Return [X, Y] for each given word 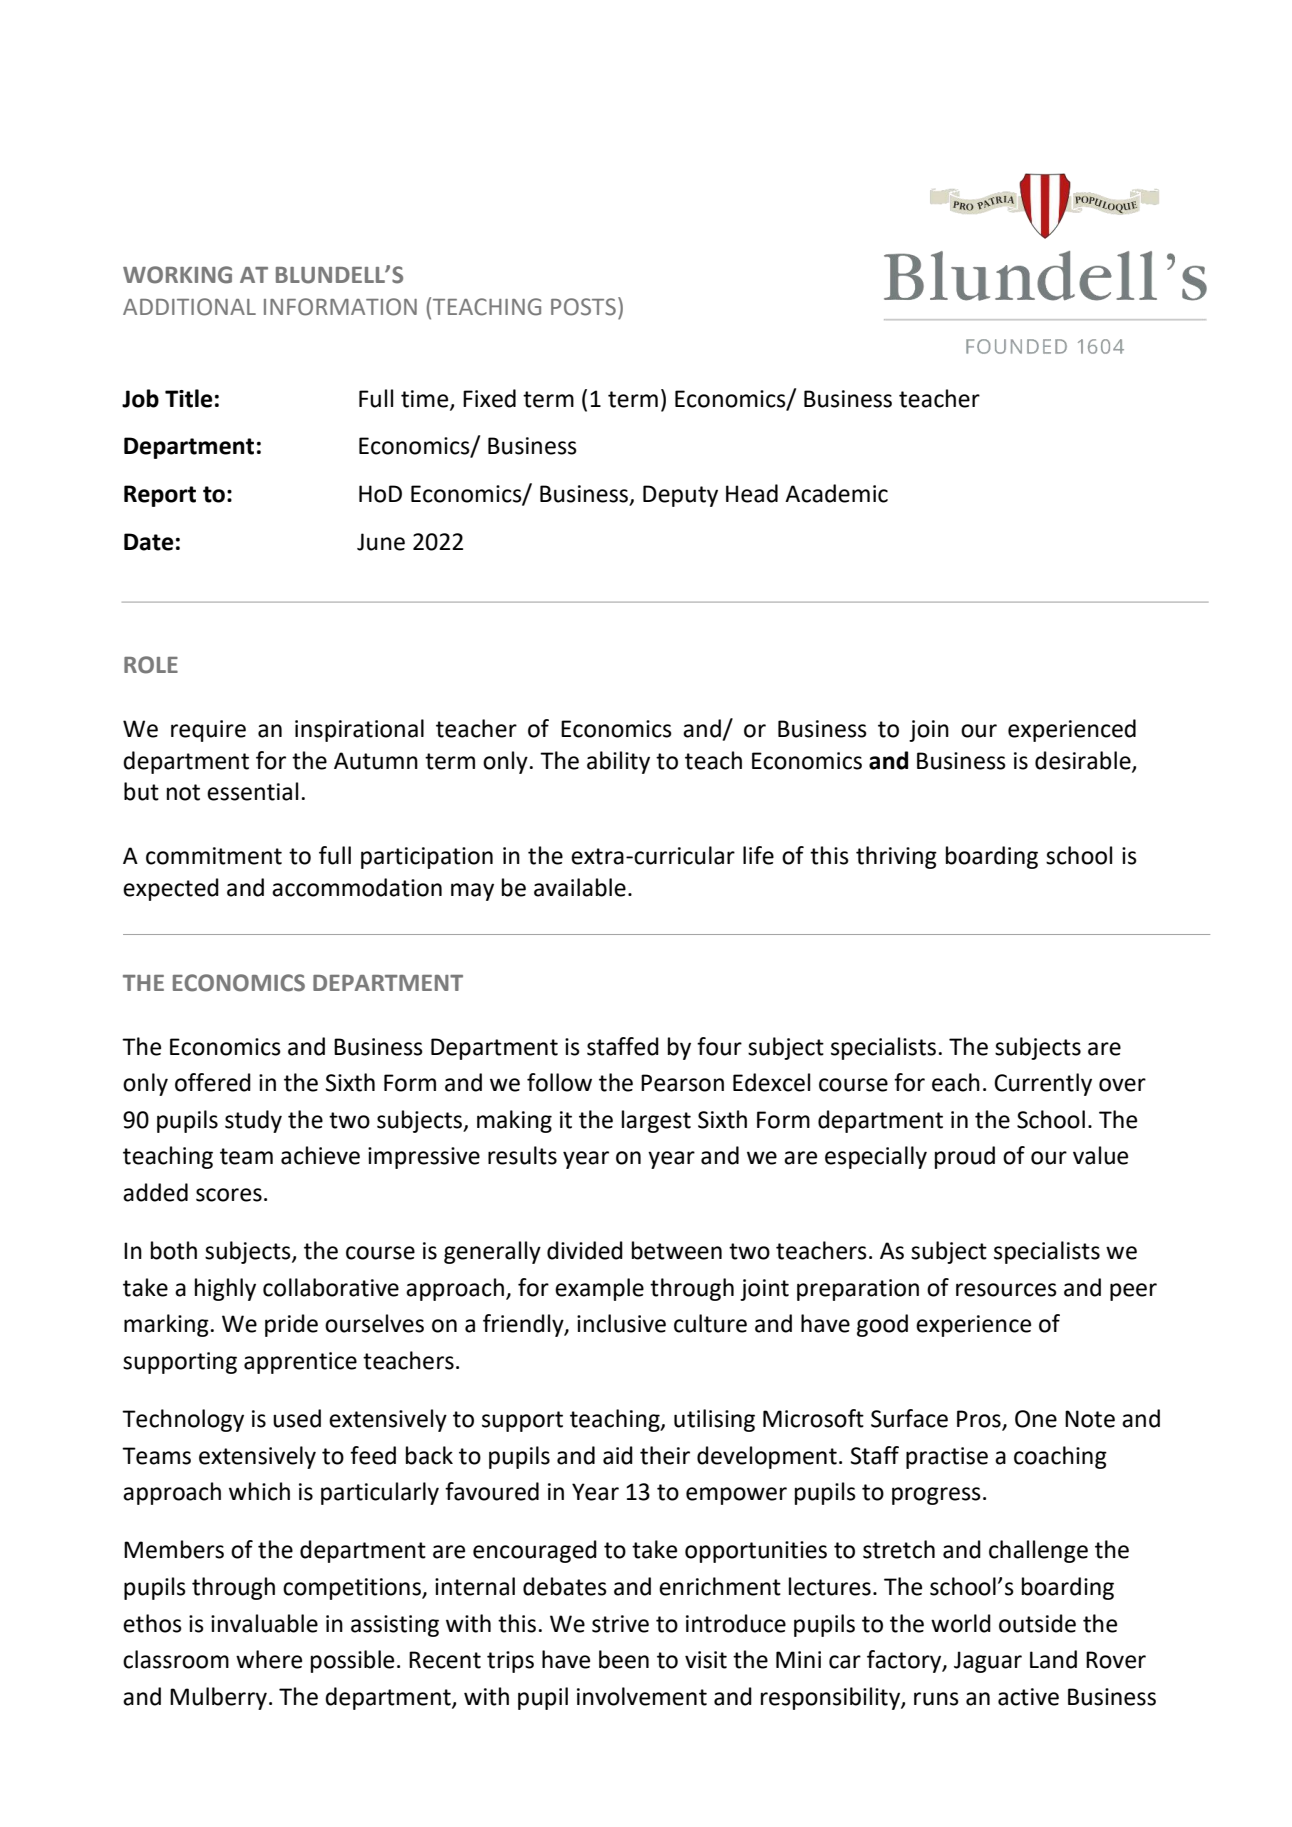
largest [656, 1121]
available [580, 887]
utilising [714, 1420]
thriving [896, 857]
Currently [1043, 1084]
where [269, 1659]
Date [148, 542]
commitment [214, 856]
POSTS [583, 307]
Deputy [680, 496]
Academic [836, 493]
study [253, 1121]
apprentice [300, 1363]
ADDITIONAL [189, 307]
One [1036, 1419]
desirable [1084, 761]
